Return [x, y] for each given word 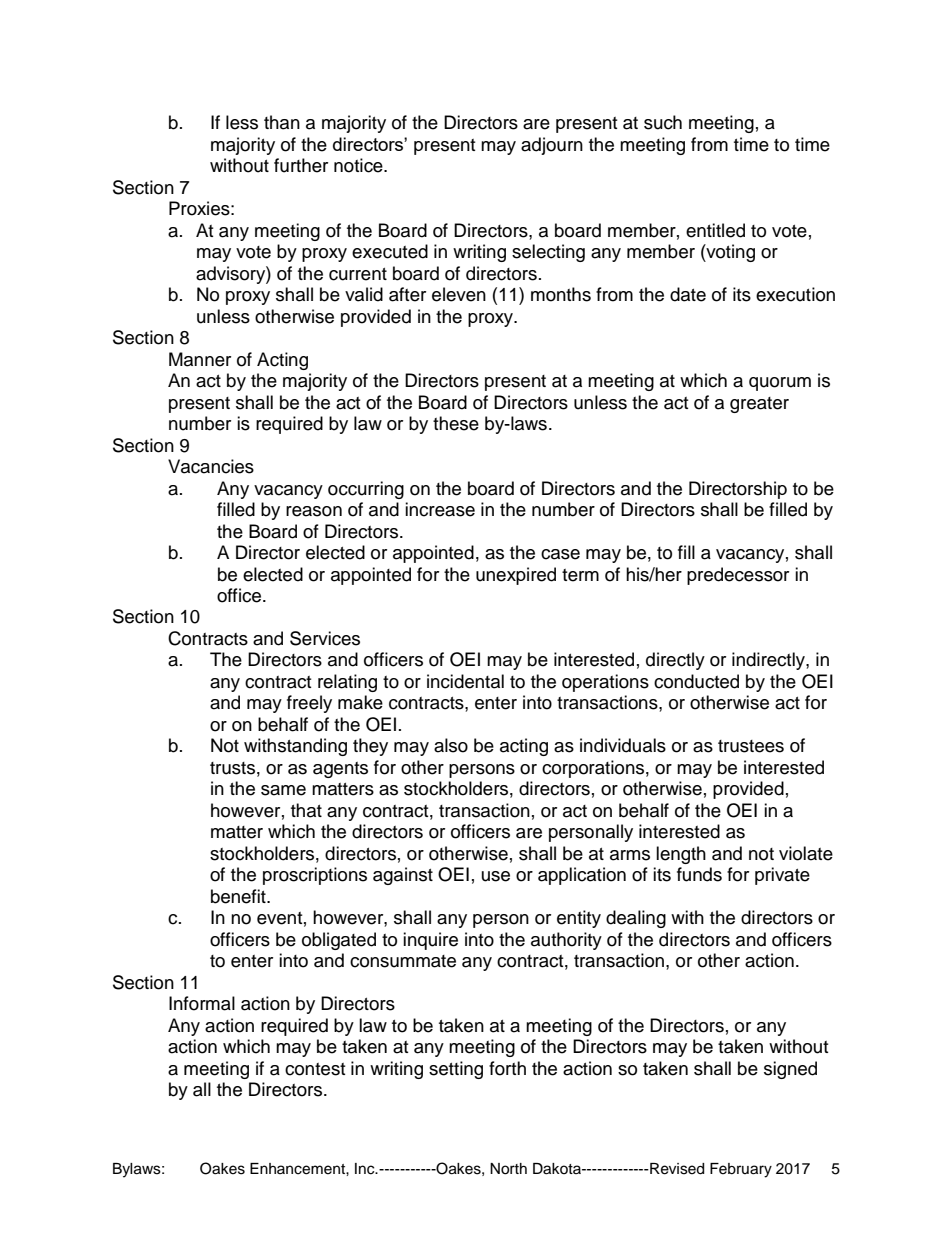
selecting [548, 253]
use [496, 876]
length [681, 855]
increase [440, 509]
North [508, 1169]
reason [314, 511]
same [283, 790]
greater [759, 405]
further [301, 165]
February [741, 1170]
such [663, 122]
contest [315, 1069]
